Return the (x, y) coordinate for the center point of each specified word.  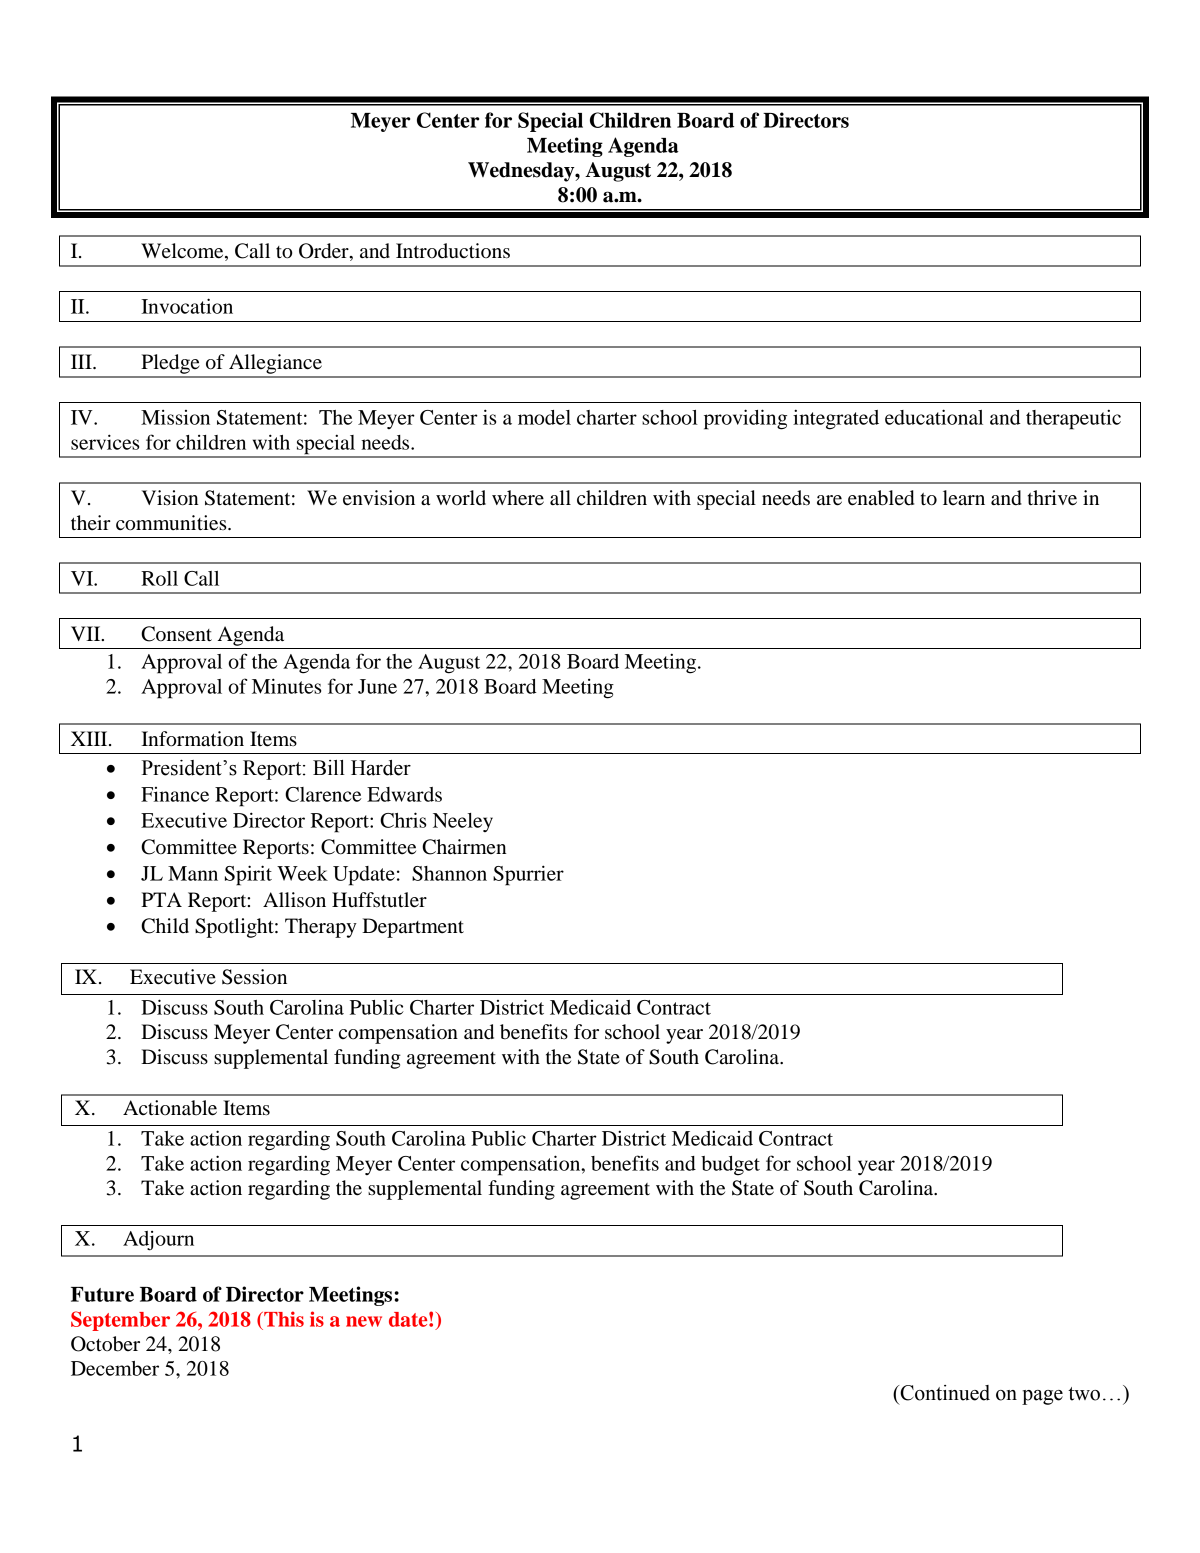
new (364, 1321)
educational (934, 417)
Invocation (187, 306)
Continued (944, 1393)
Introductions (453, 251)
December (115, 1368)
